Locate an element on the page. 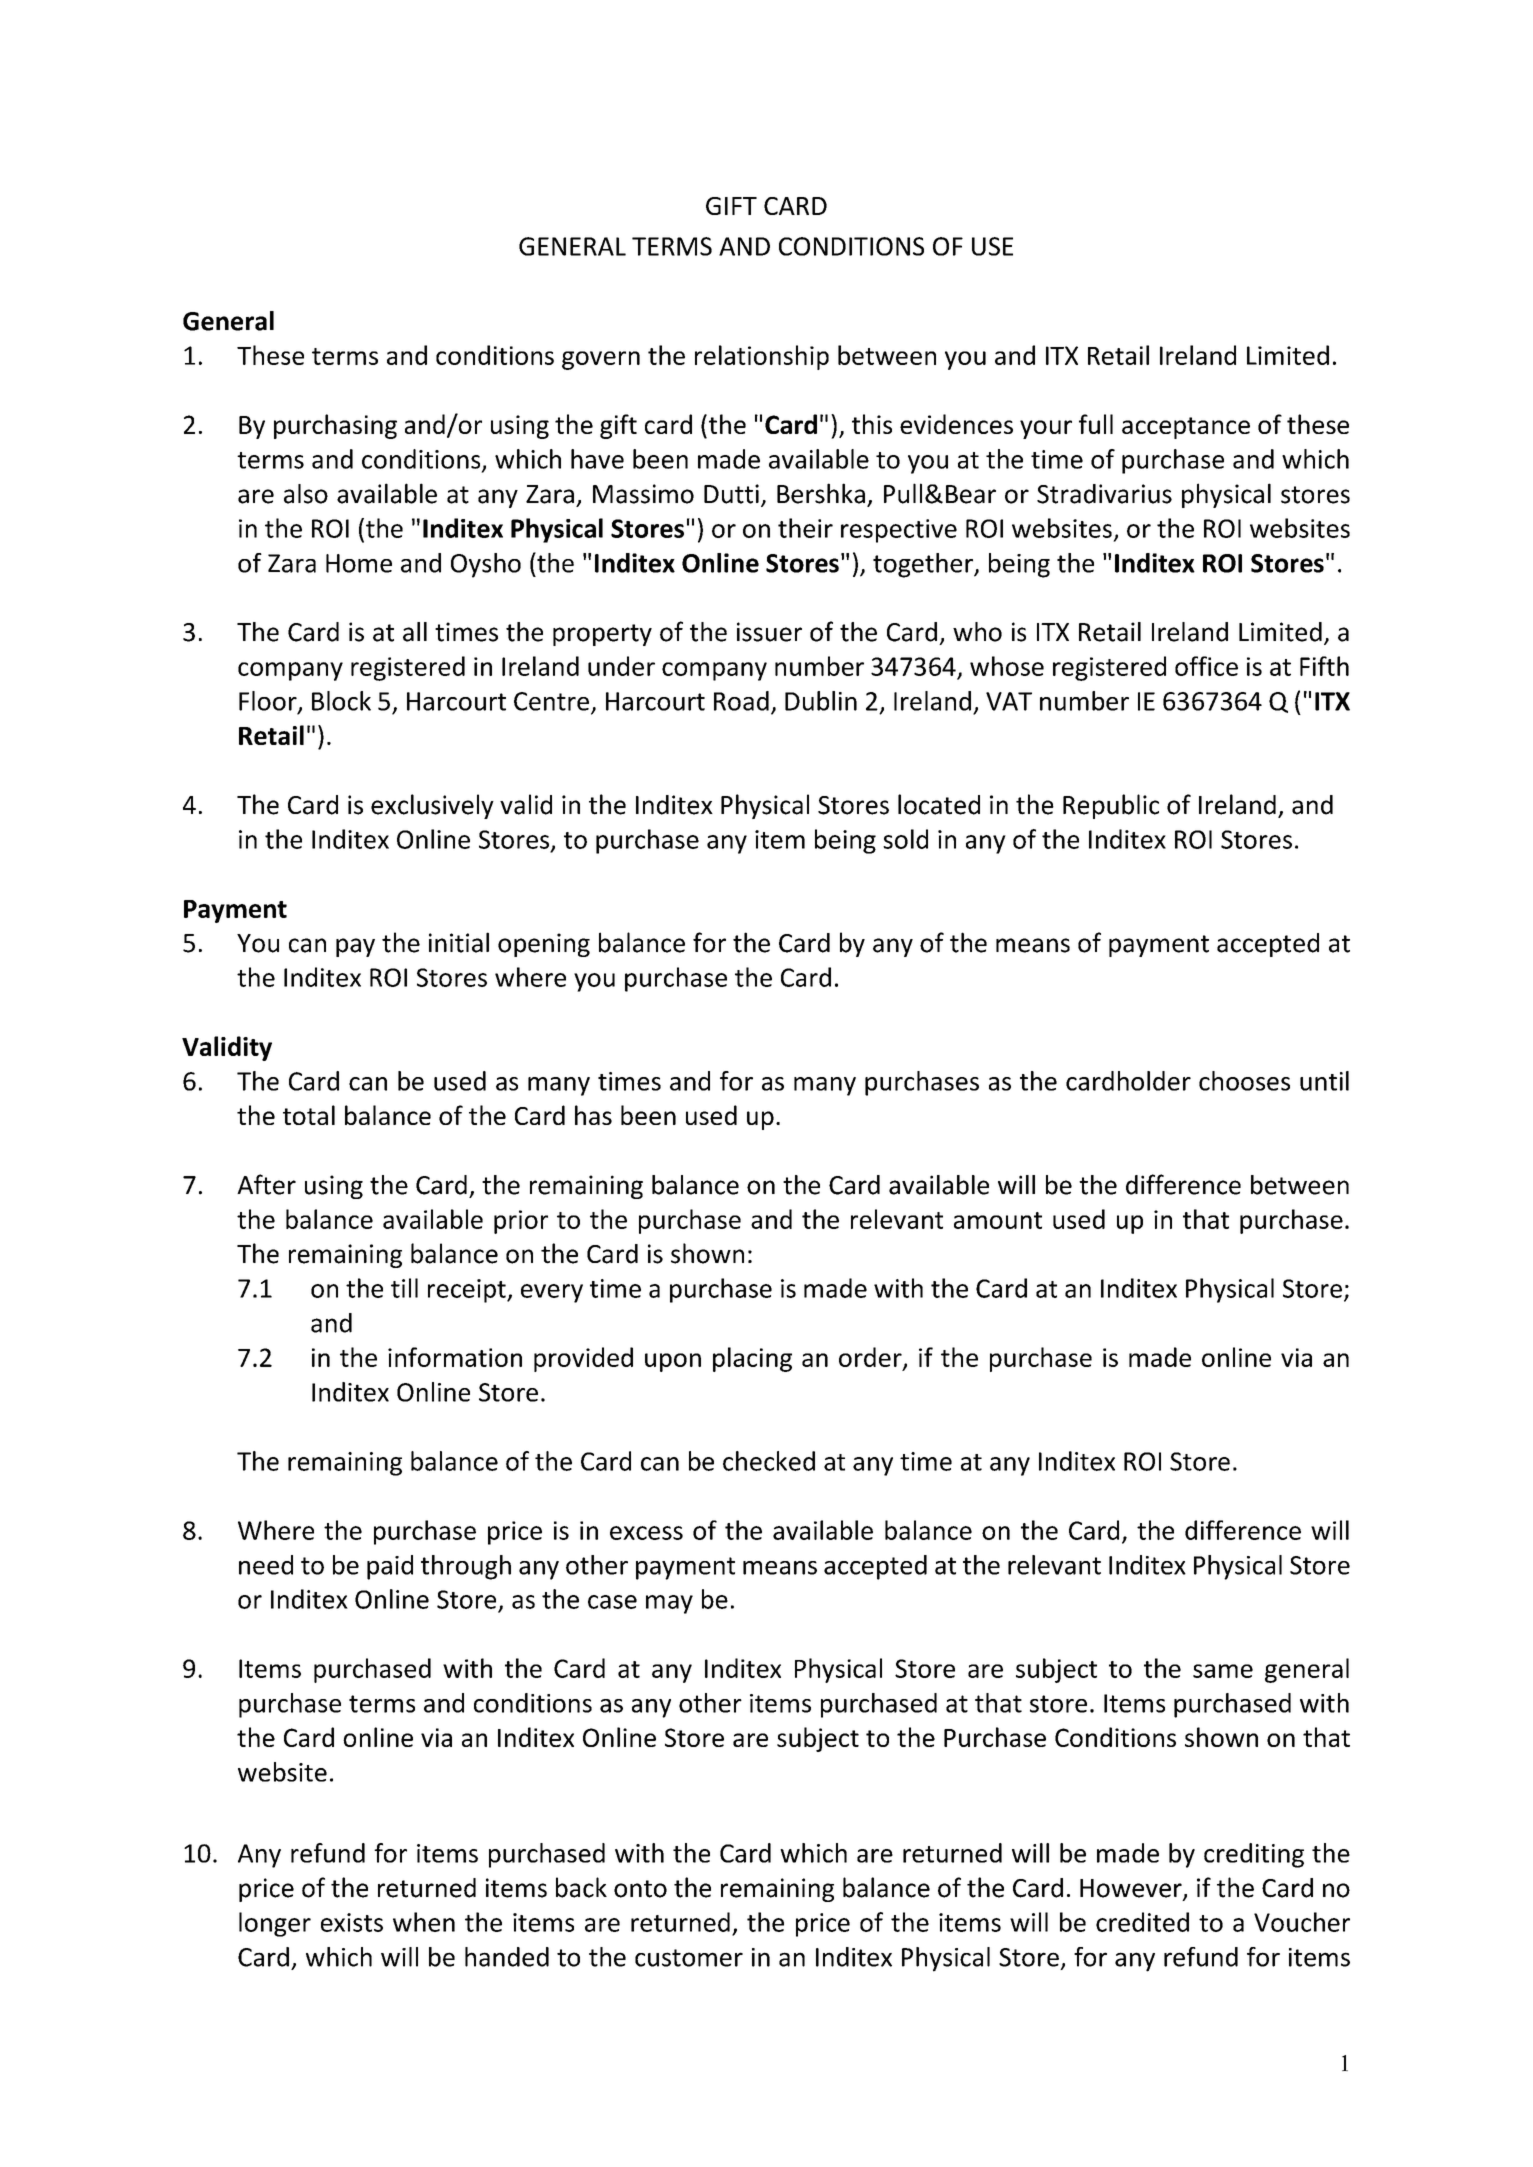  total is located at coordinates (309, 1115).
